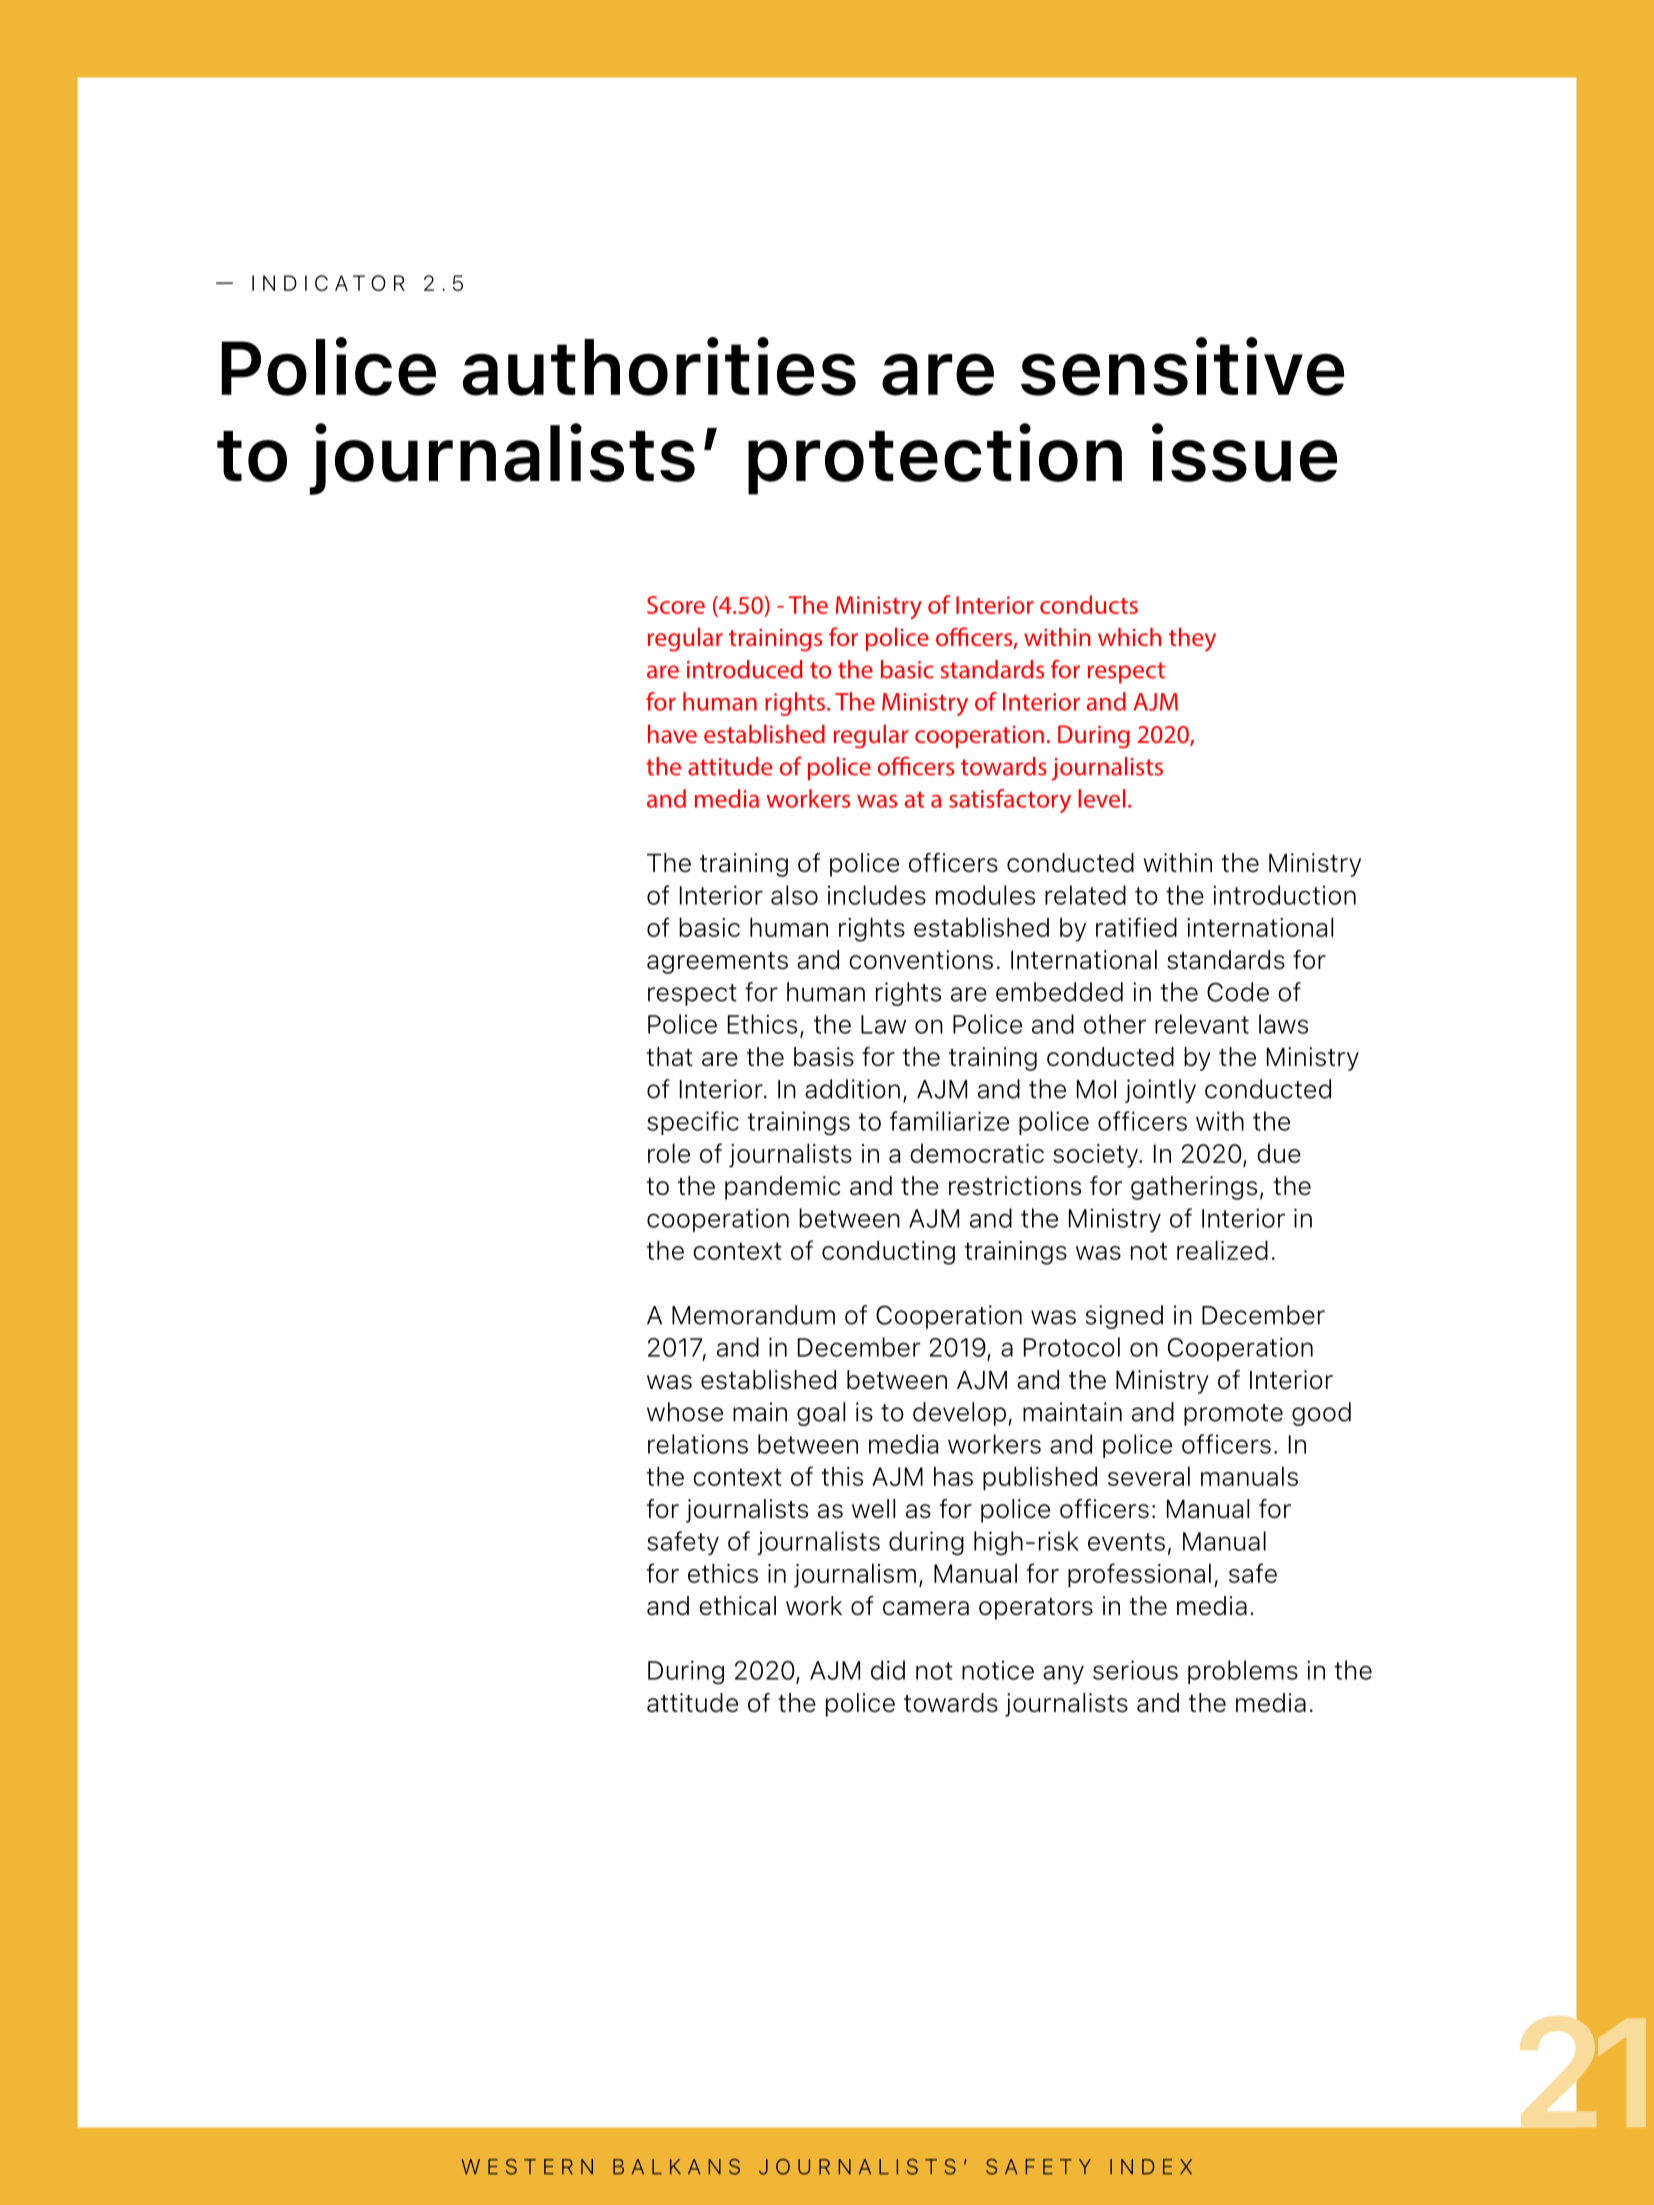 The height and width of the screenshot is (2205, 1654). What do you see at coordinates (1243, 1672) in the screenshot?
I see `problems` at bounding box center [1243, 1672].
